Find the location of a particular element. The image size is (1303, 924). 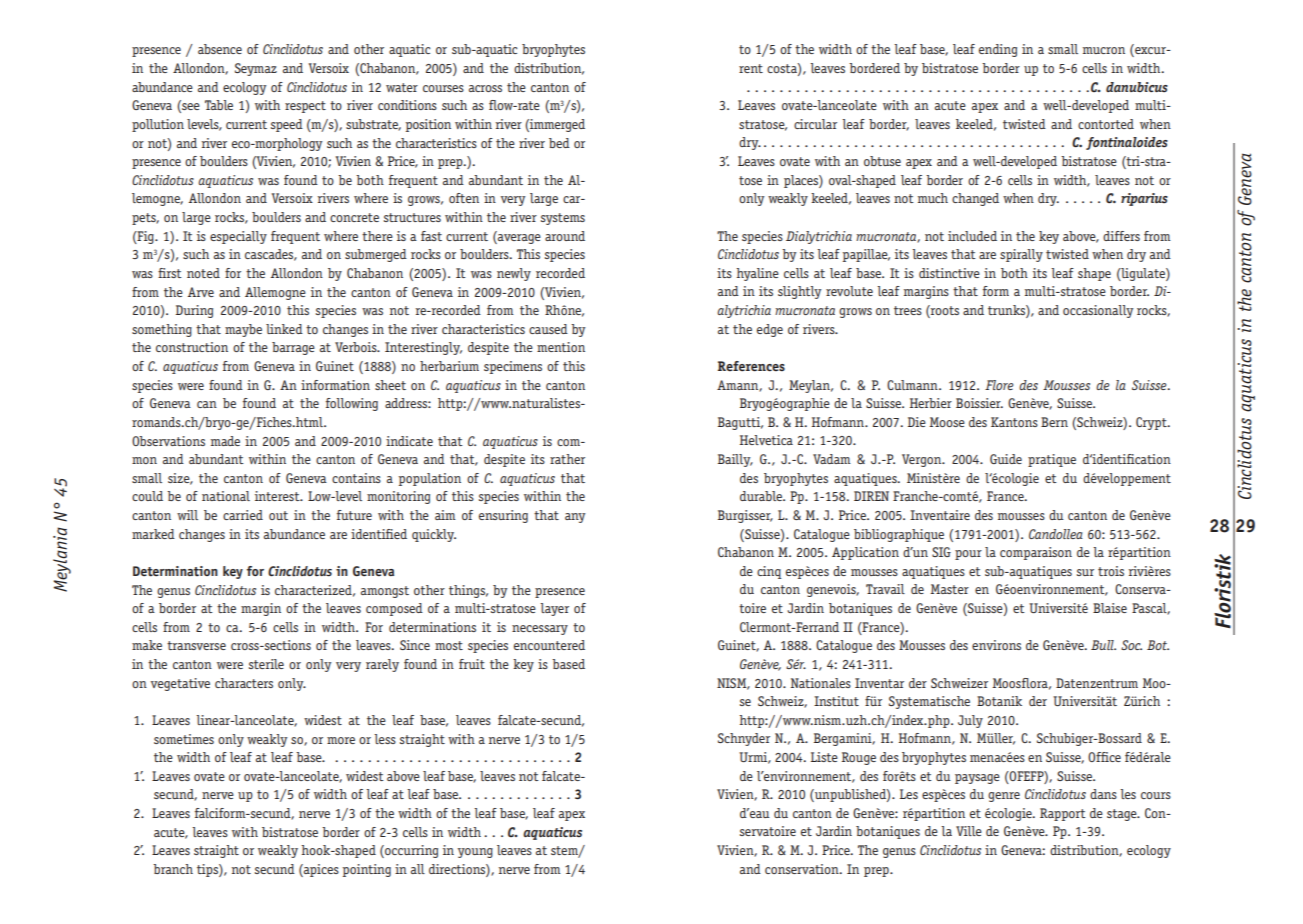

encountered is located at coordinates (549, 645).
